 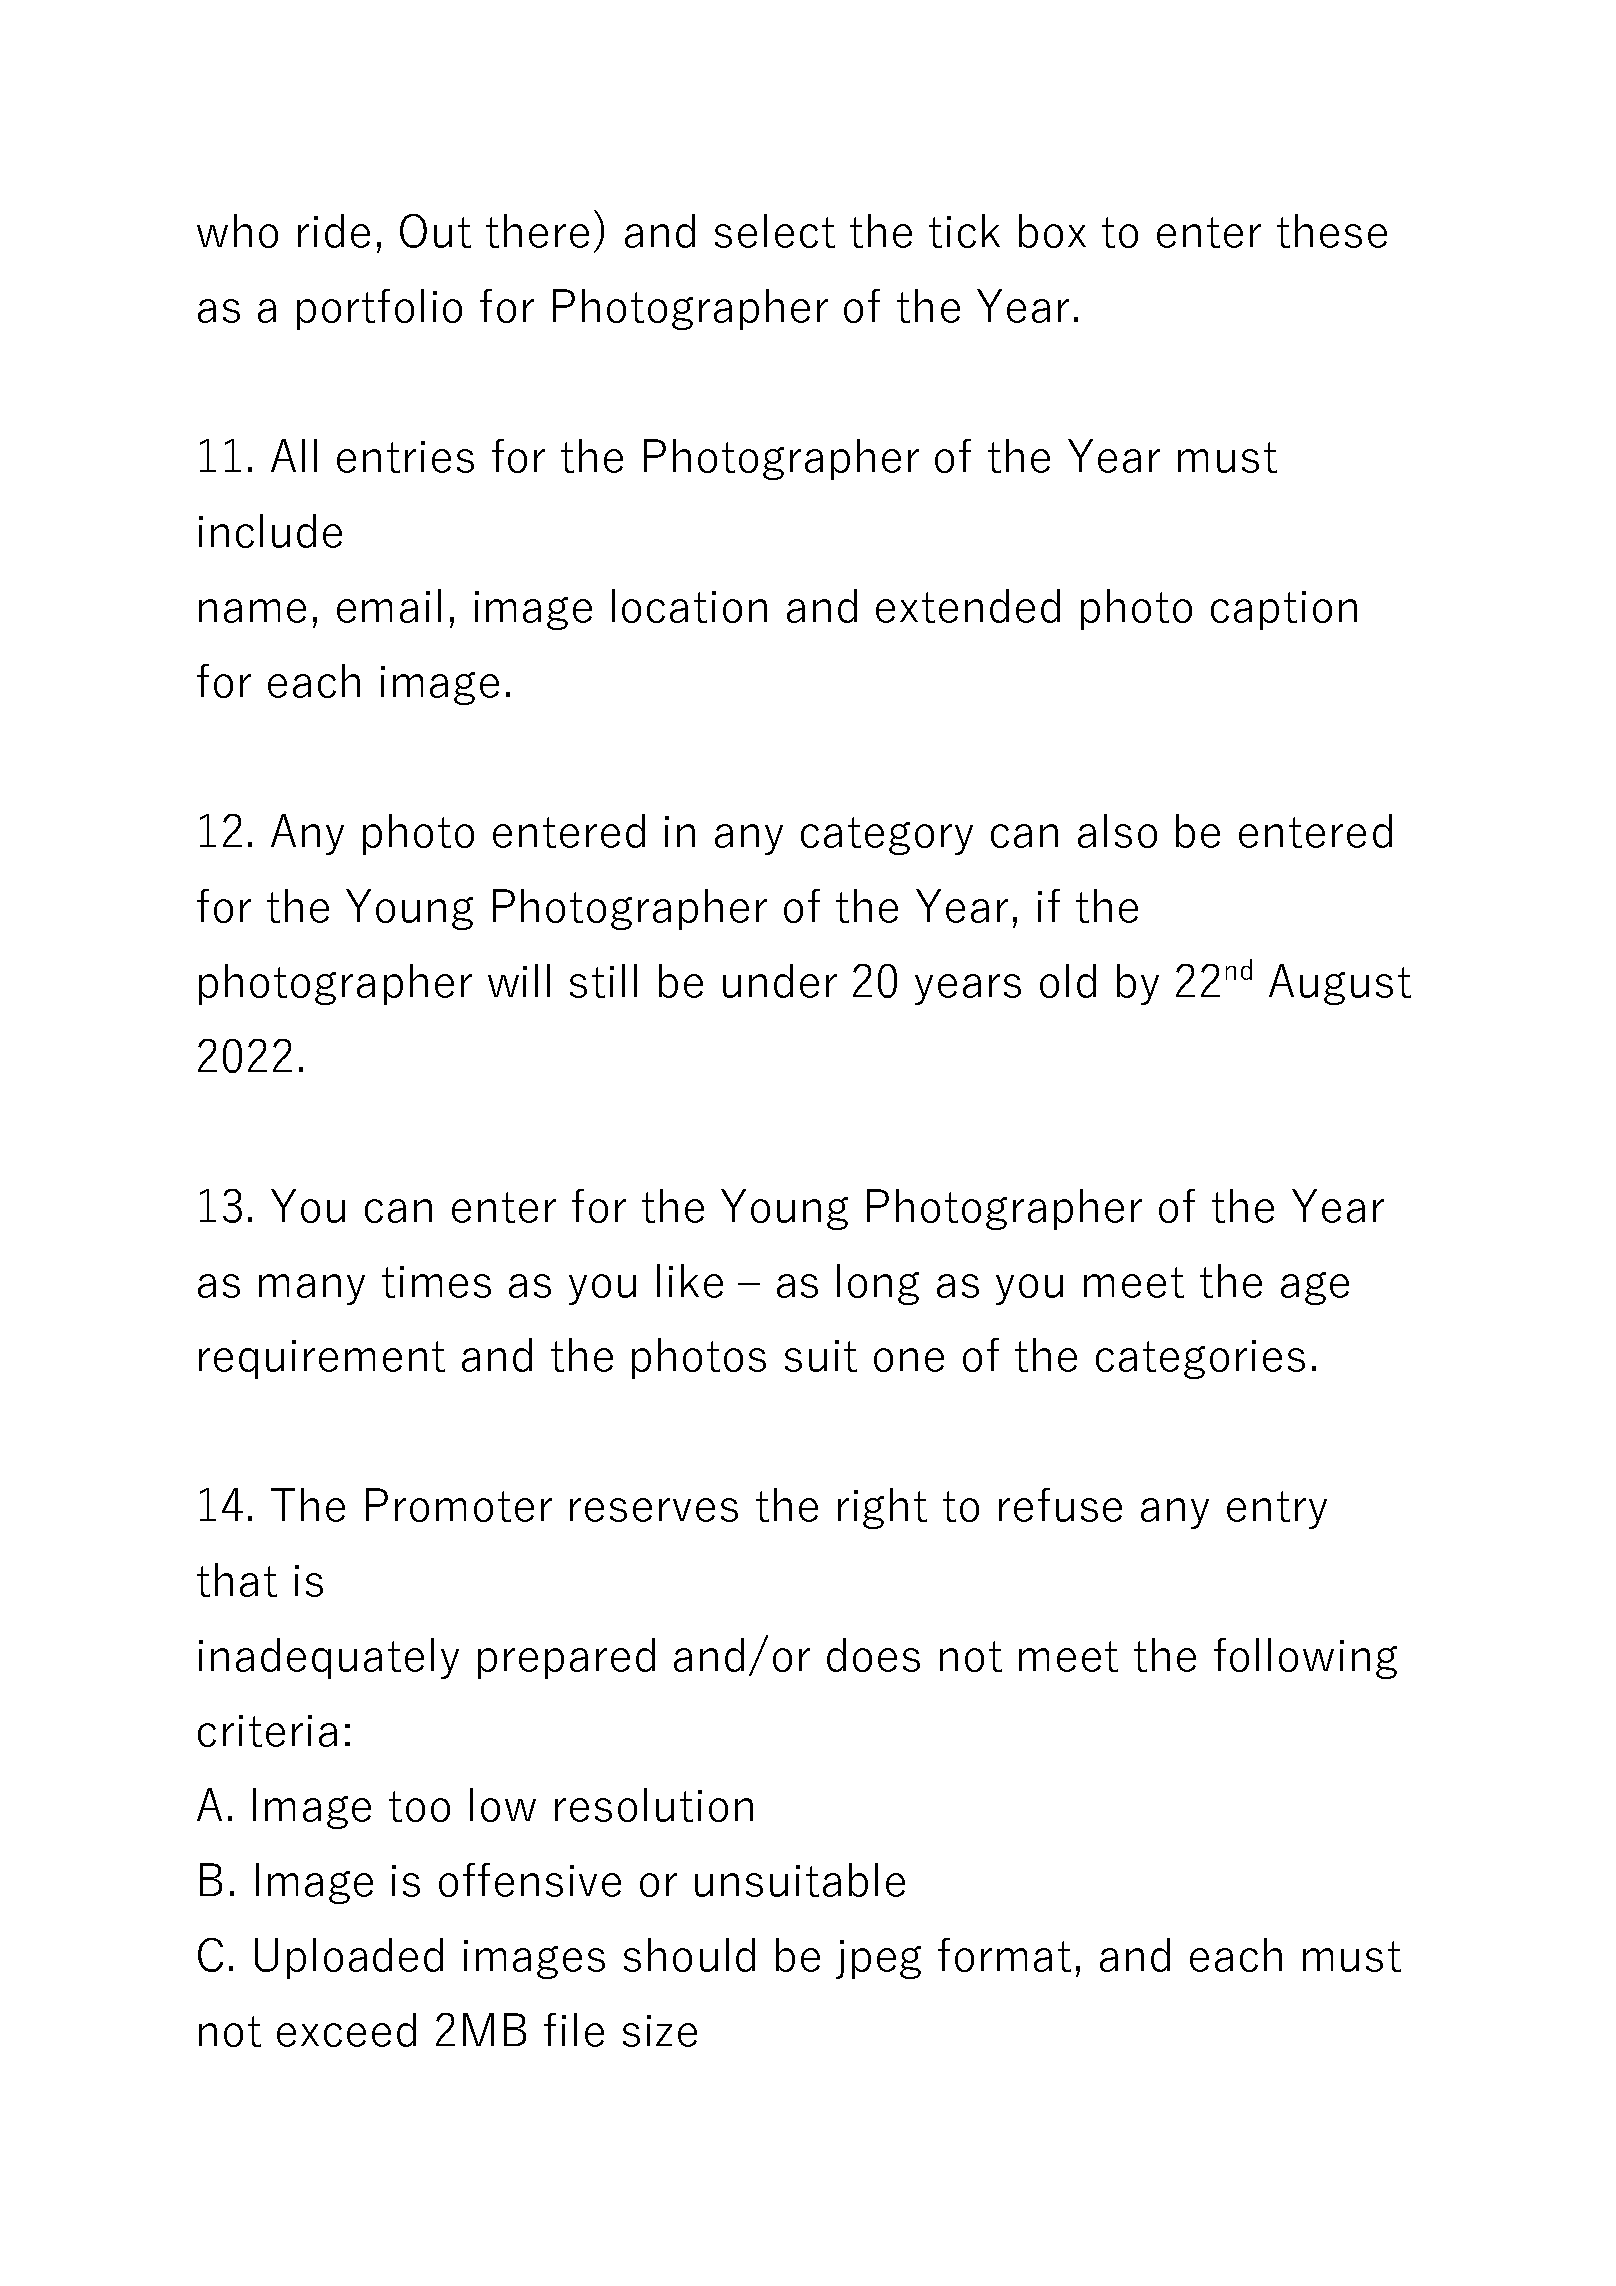 What do you see at coordinates (882, 1508) in the document?
I see `right` at bounding box center [882, 1508].
